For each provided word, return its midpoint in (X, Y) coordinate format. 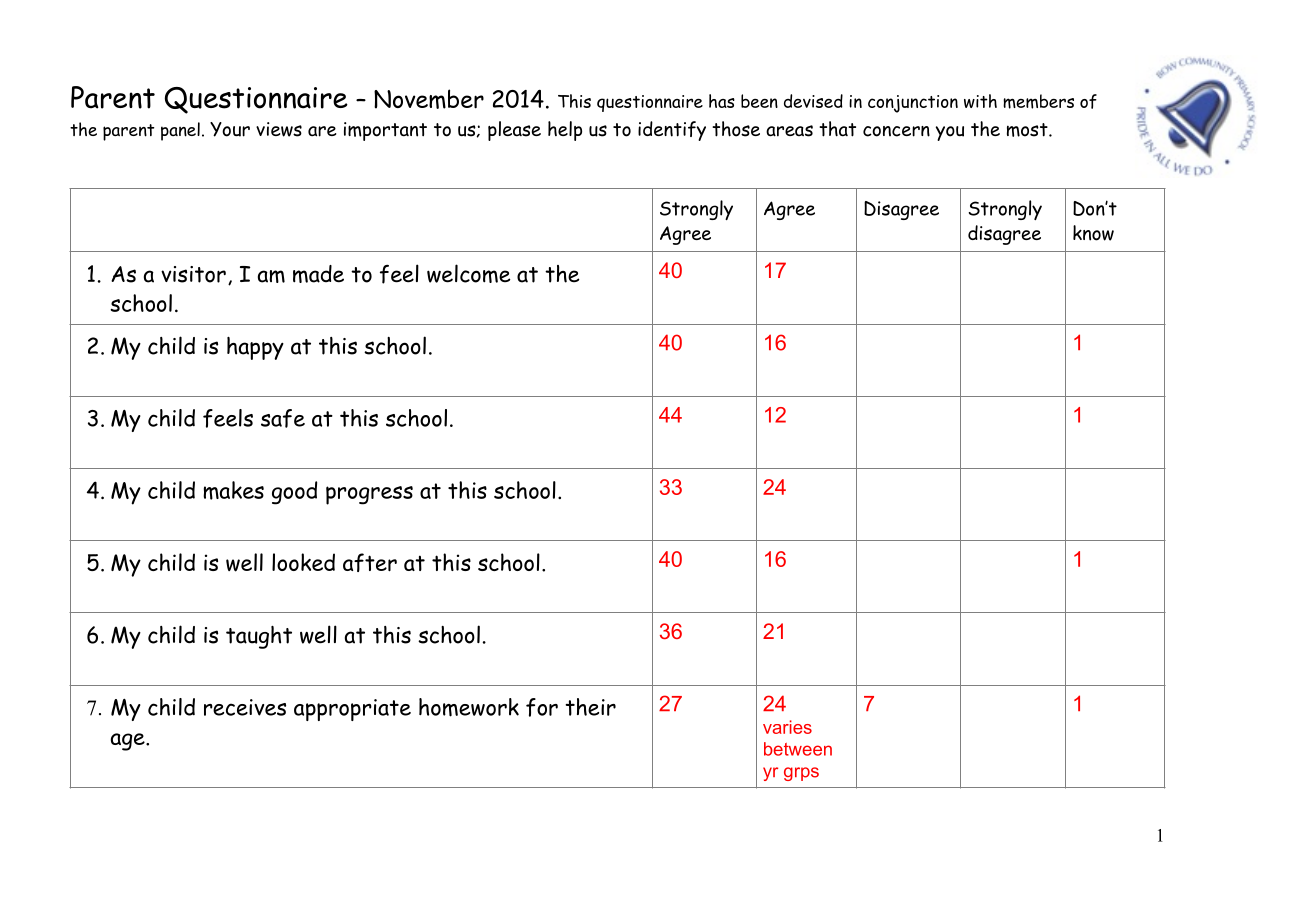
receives (245, 707)
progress (369, 495)
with (980, 101)
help (565, 131)
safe (283, 418)
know (1093, 233)
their (590, 707)
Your (230, 129)
